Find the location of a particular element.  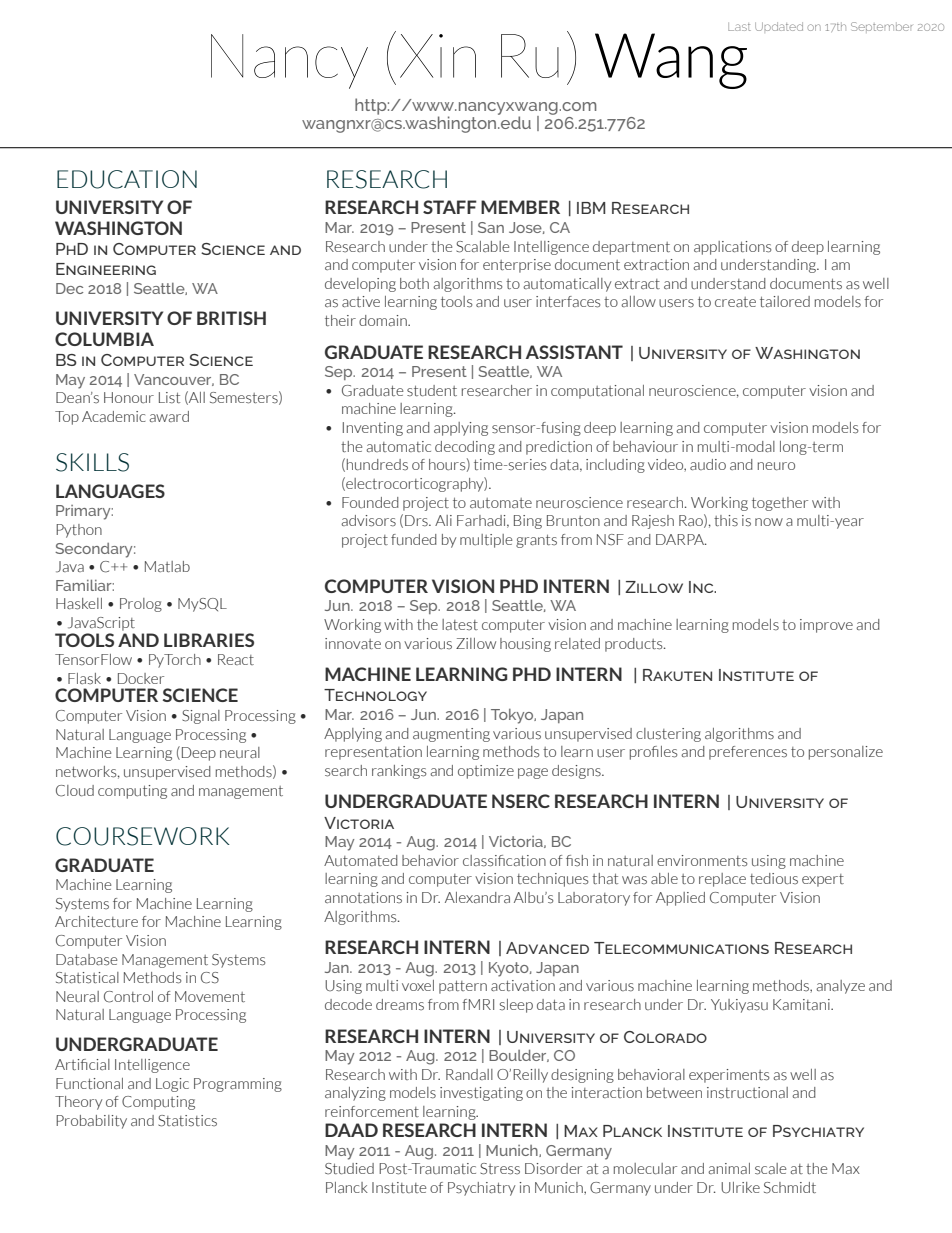

COURSEWORK is located at coordinates (143, 836).
